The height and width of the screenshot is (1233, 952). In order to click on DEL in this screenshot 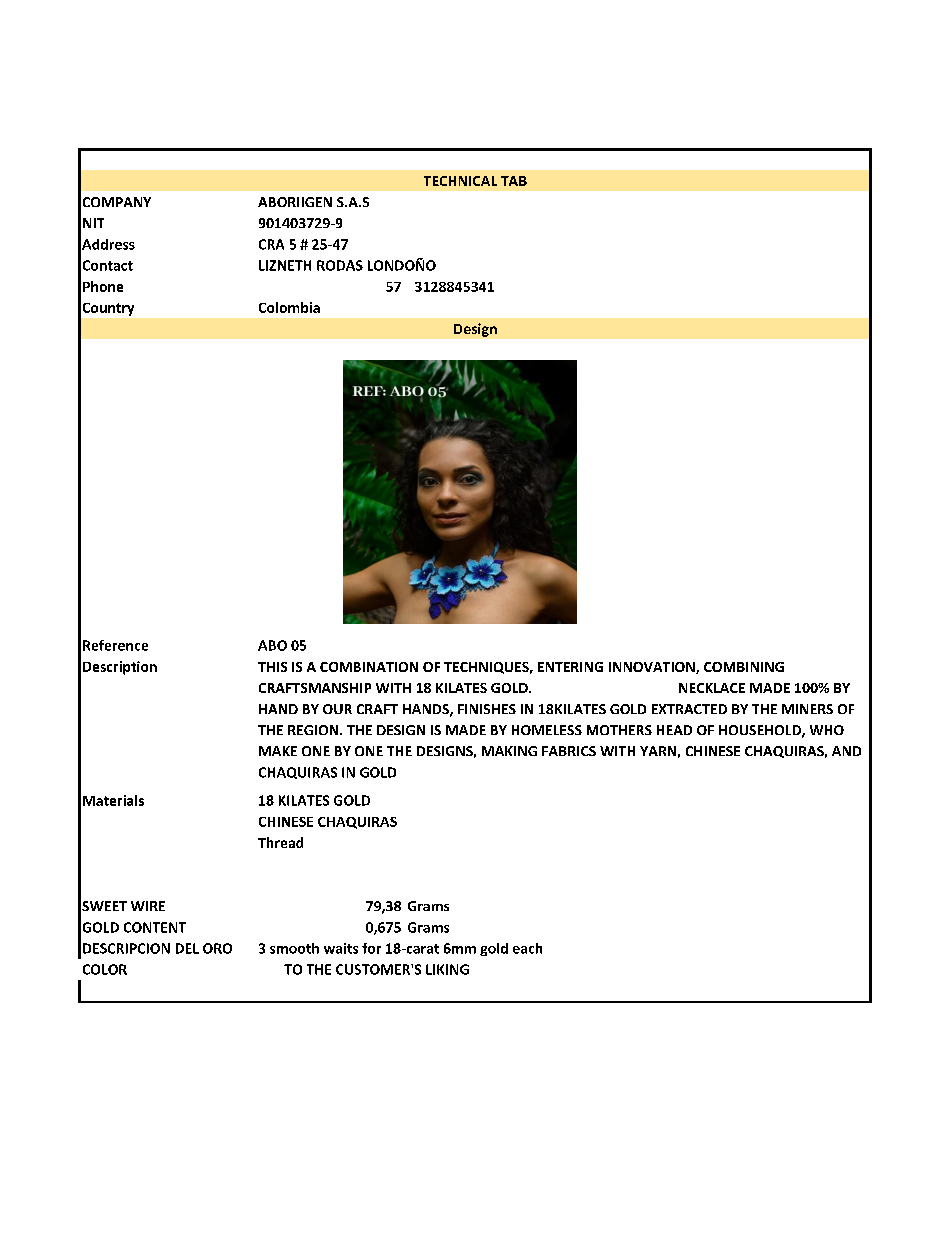, I will do `click(187, 948)`.
